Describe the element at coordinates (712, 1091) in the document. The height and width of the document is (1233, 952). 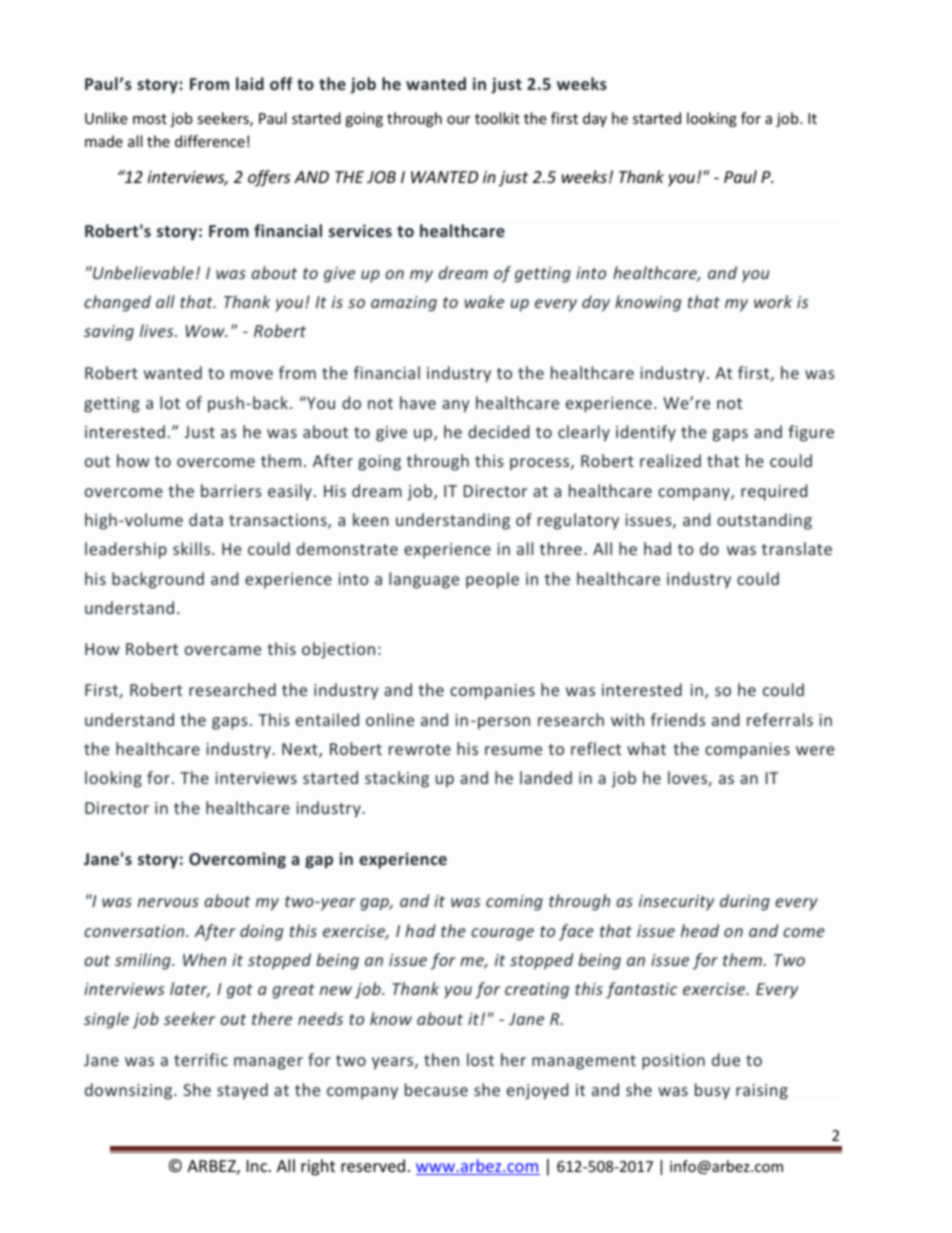
I see `busy` at that location.
